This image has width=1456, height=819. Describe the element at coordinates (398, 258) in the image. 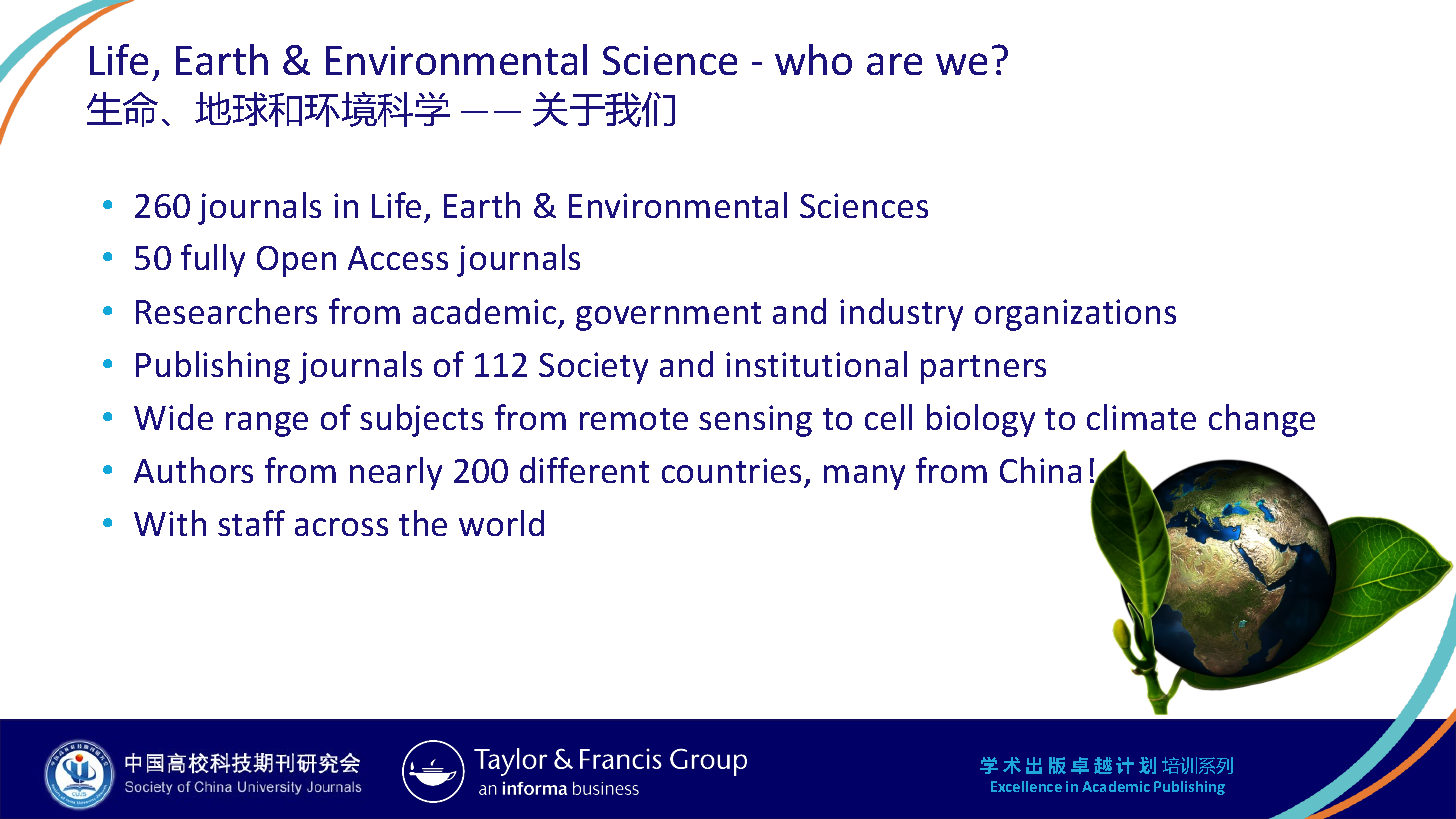

I see `Access` at that location.
